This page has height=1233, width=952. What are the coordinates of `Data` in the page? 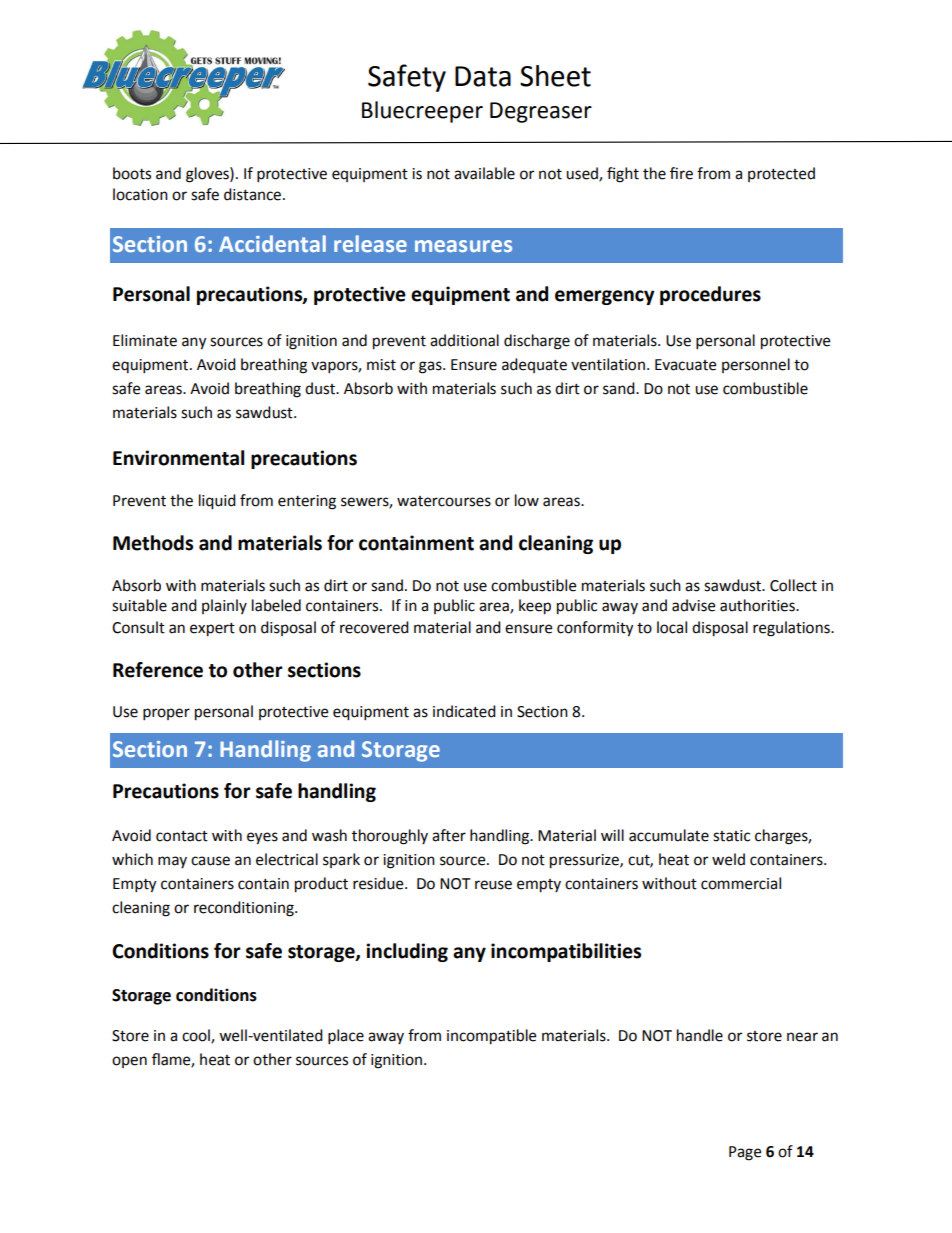 It's located at (483, 76).
